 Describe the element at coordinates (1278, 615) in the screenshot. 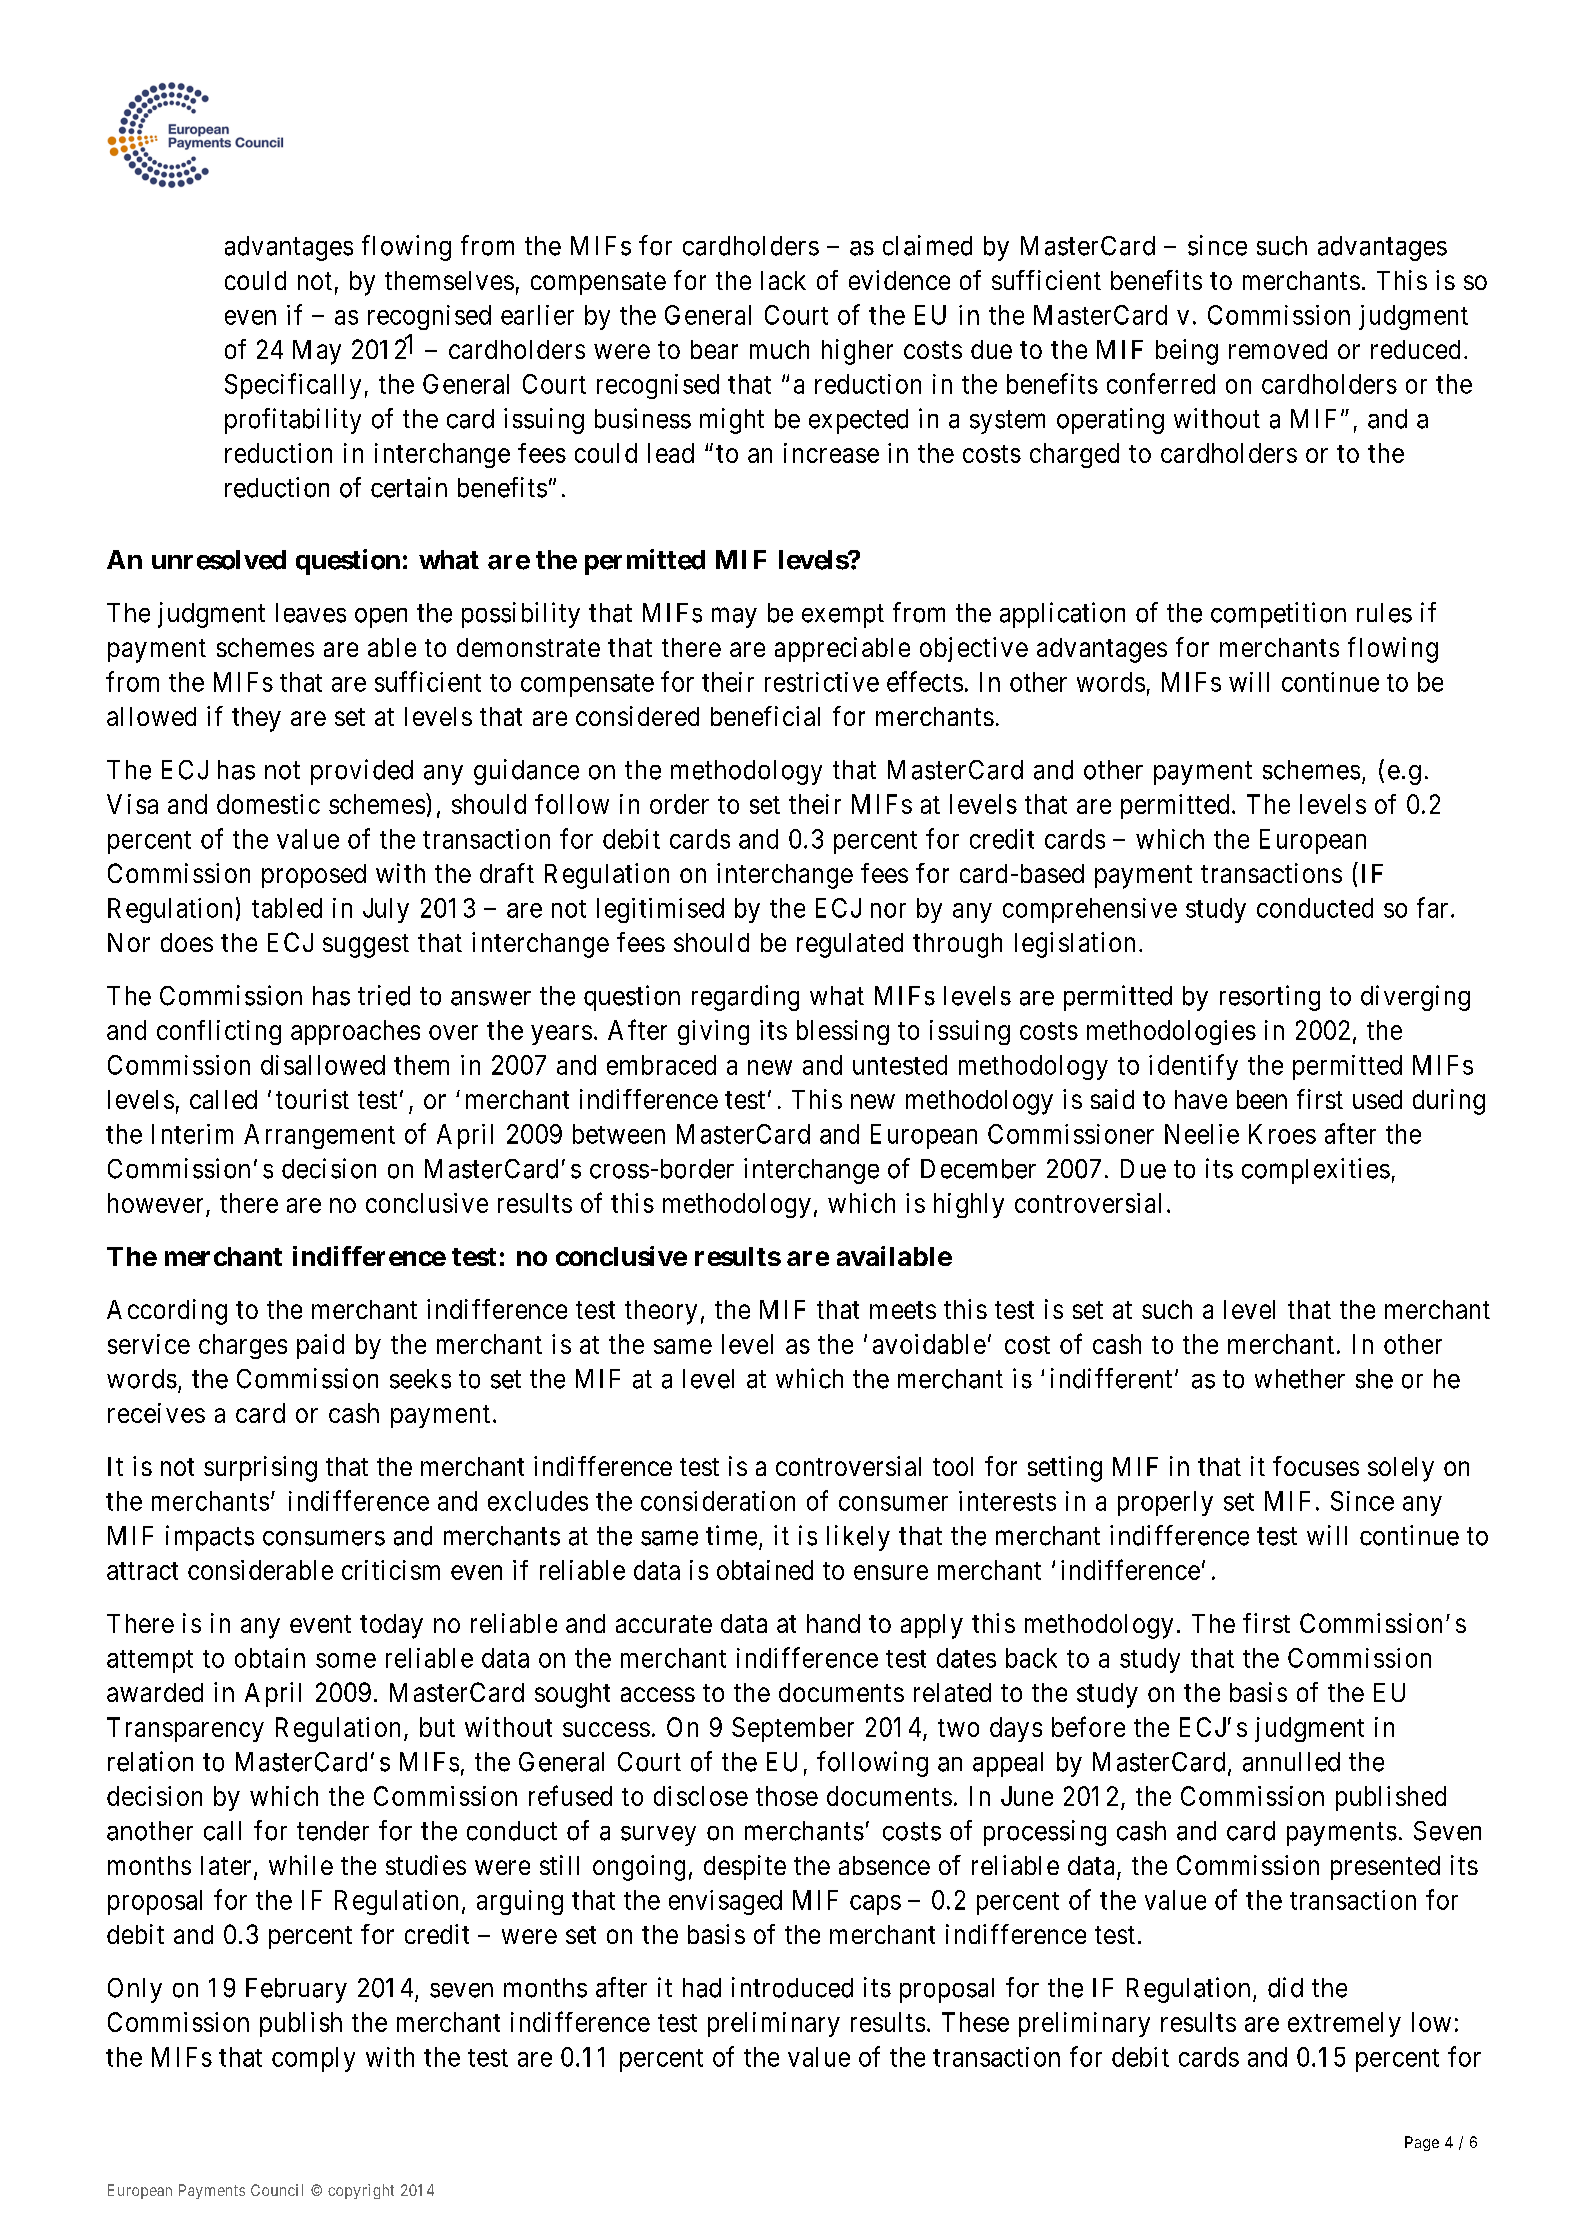

I see `competition` at that location.
